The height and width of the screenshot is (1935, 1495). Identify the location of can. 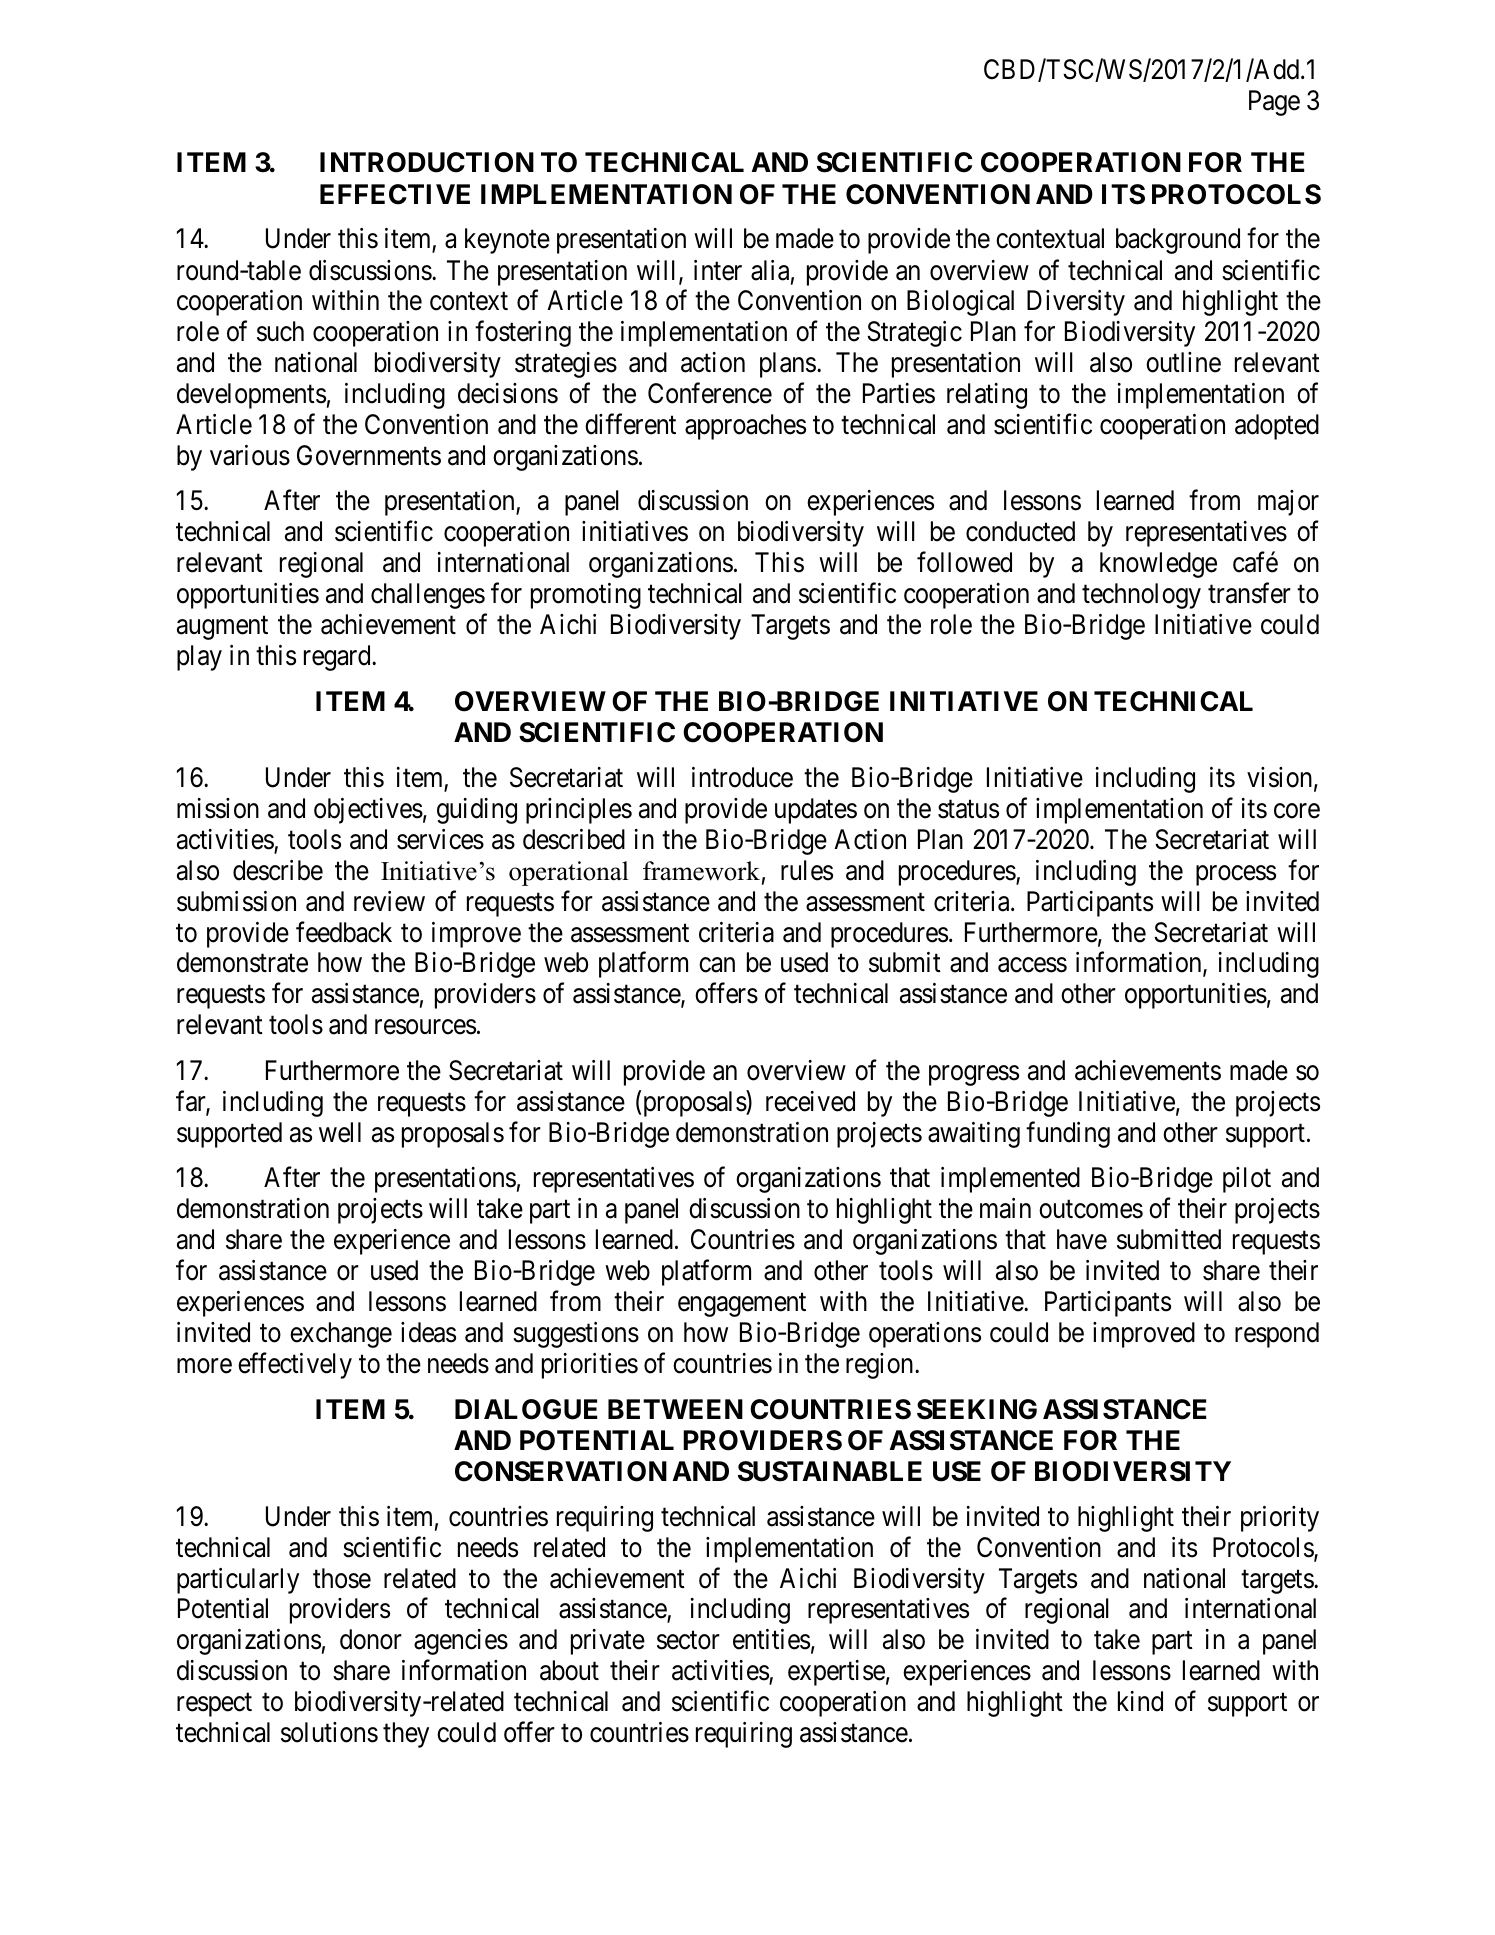
(717, 965).
